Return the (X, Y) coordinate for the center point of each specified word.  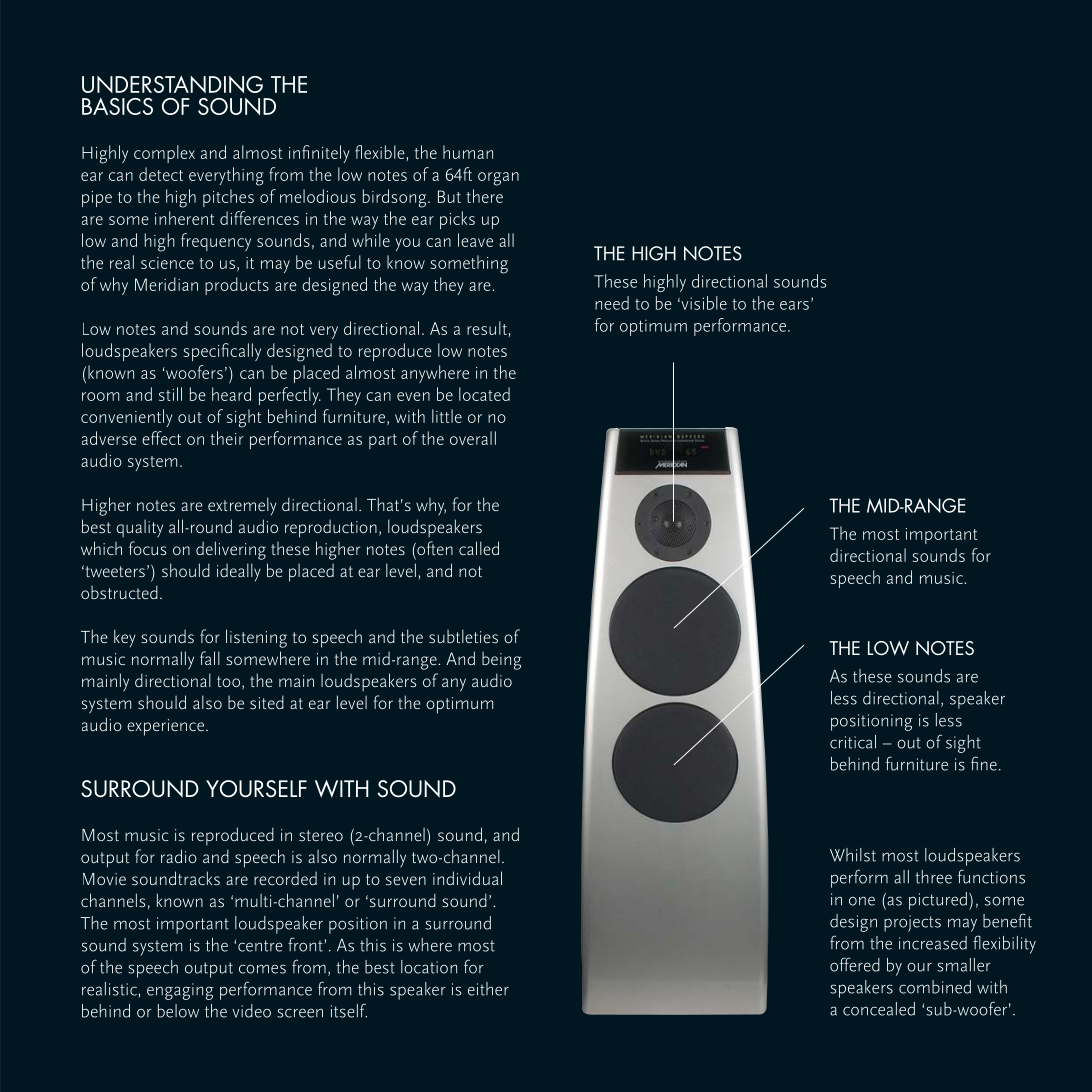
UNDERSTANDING (172, 84)
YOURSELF (256, 789)
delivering (231, 550)
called (479, 548)
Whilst (853, 855)
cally (244, 352)
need (612, 303)
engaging (180, 991)
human (468, 152)
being (501, 661)
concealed (879, 1009)
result (487, 328)
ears (794, 305)
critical (853, 742)
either (488, 989)
